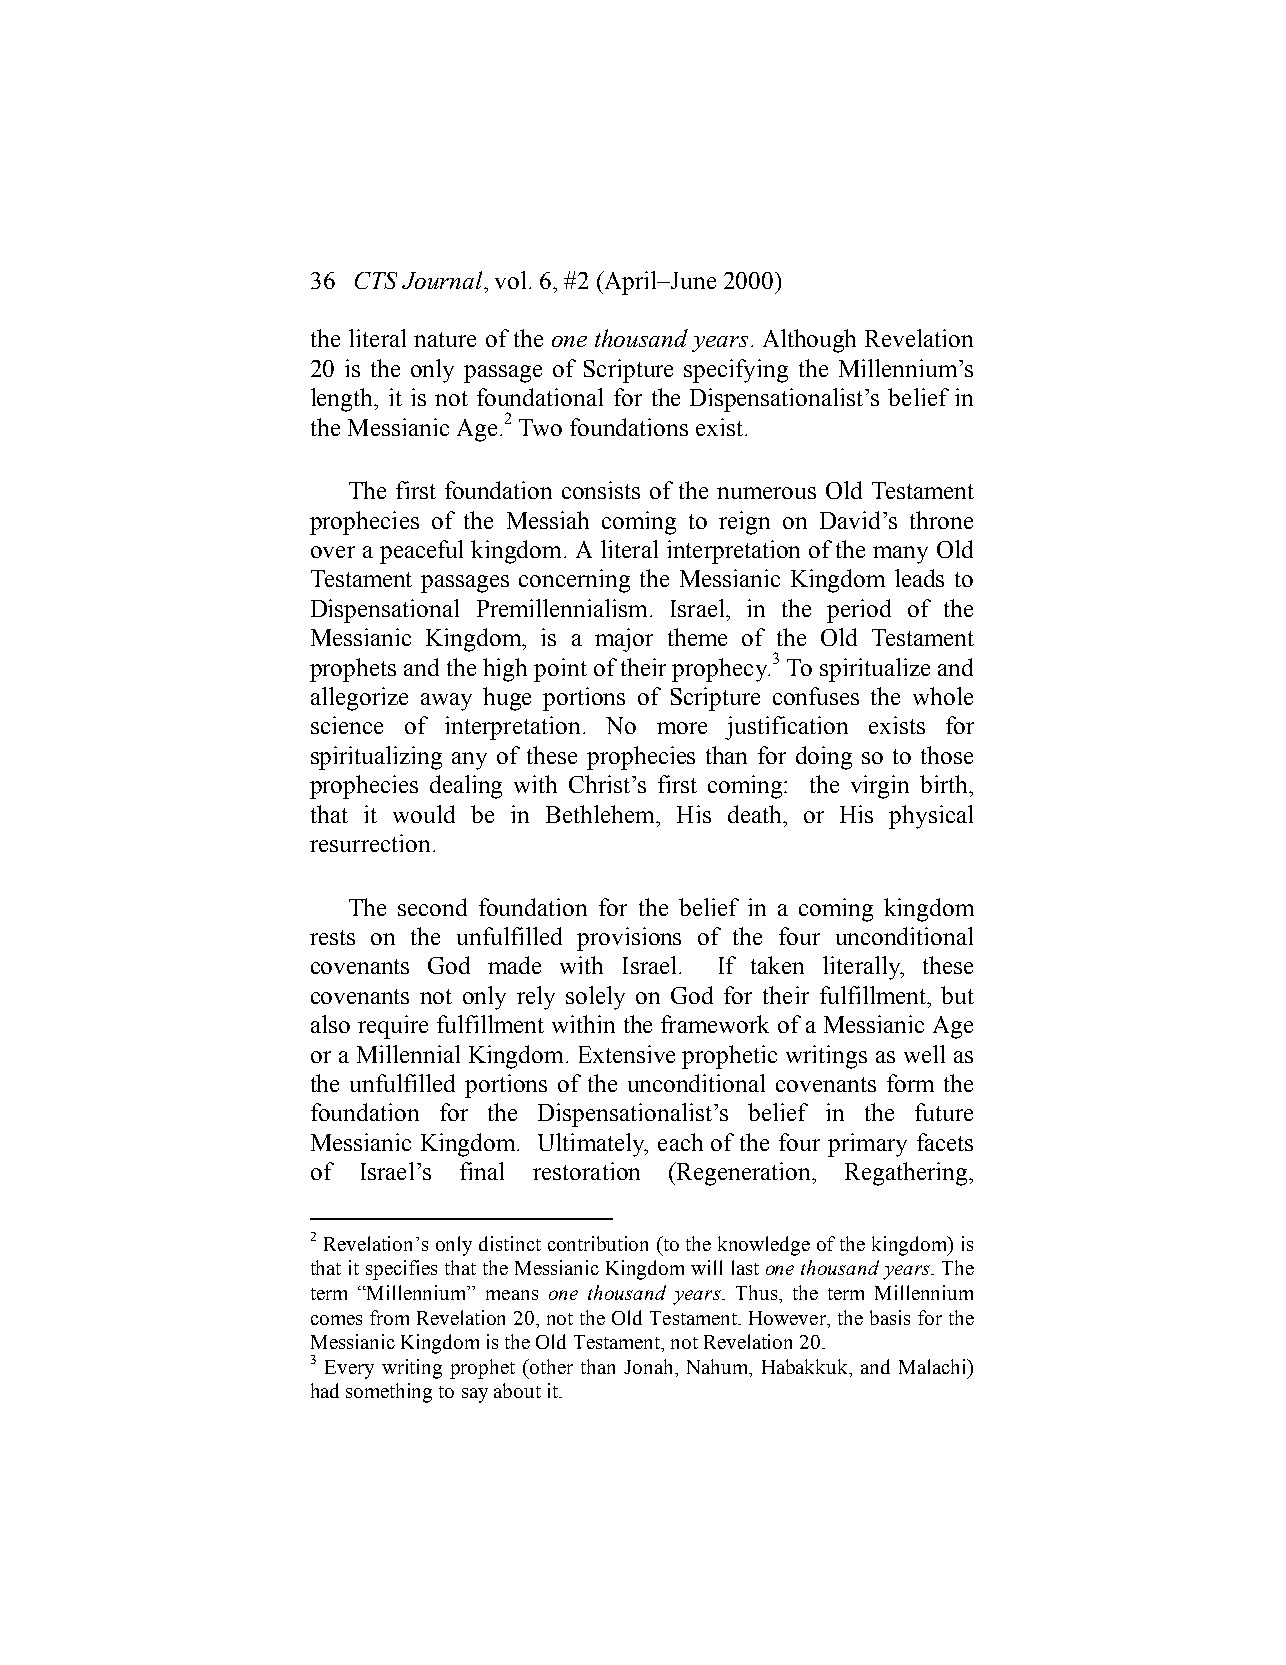 The height and width of the screenshot is (1665, 1286). Describe the element at coordinates (682, 728) in the screenshot. I see `more` at that location.
